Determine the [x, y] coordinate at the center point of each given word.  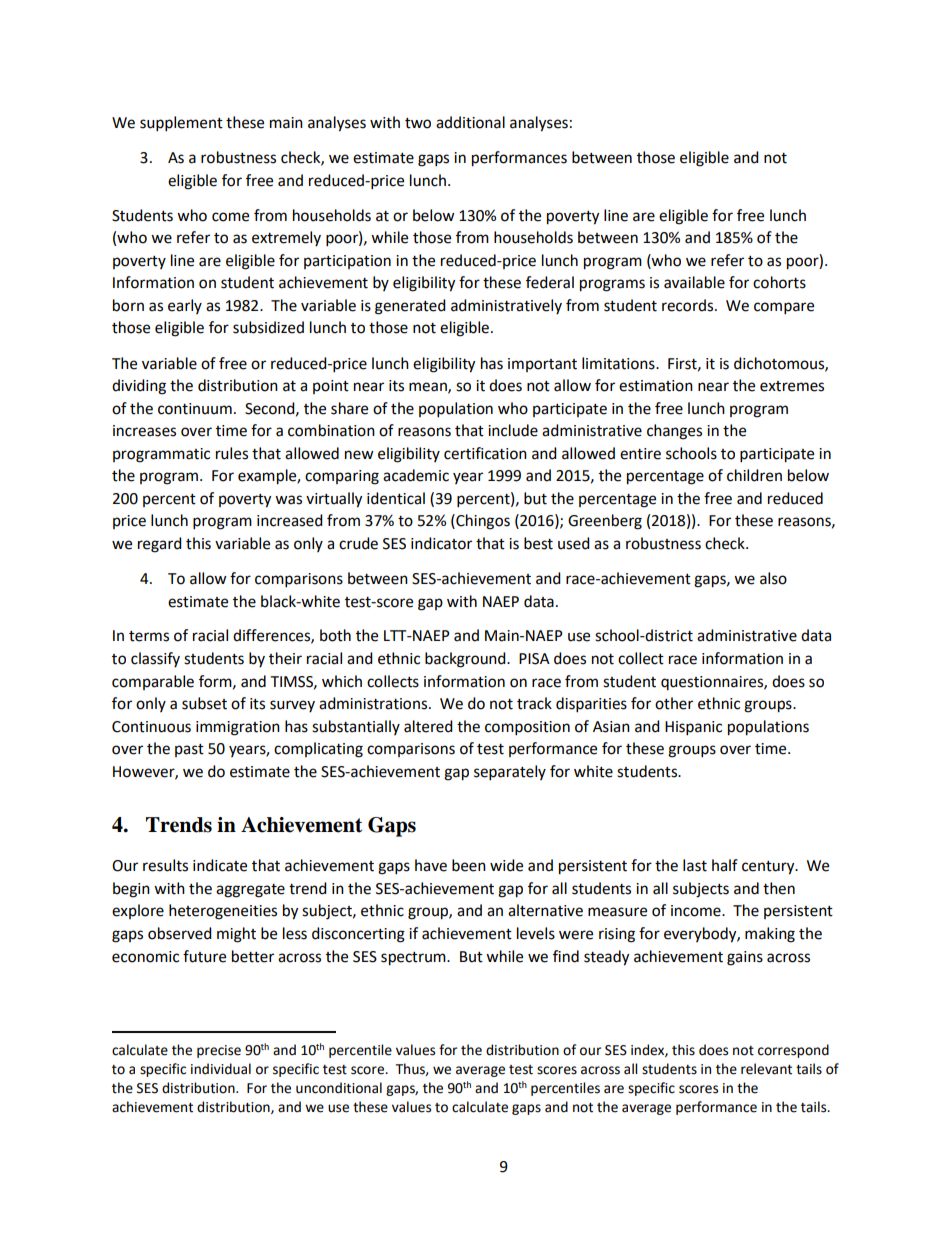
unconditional [339, 1088]
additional [470, 122]
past [189, 750]
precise [219, 1051]
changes [674, 432]
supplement [181, 124]
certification [485, 453]
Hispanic [693, 728]
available [694, 282]
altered [428, 726]
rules [232, 453]
